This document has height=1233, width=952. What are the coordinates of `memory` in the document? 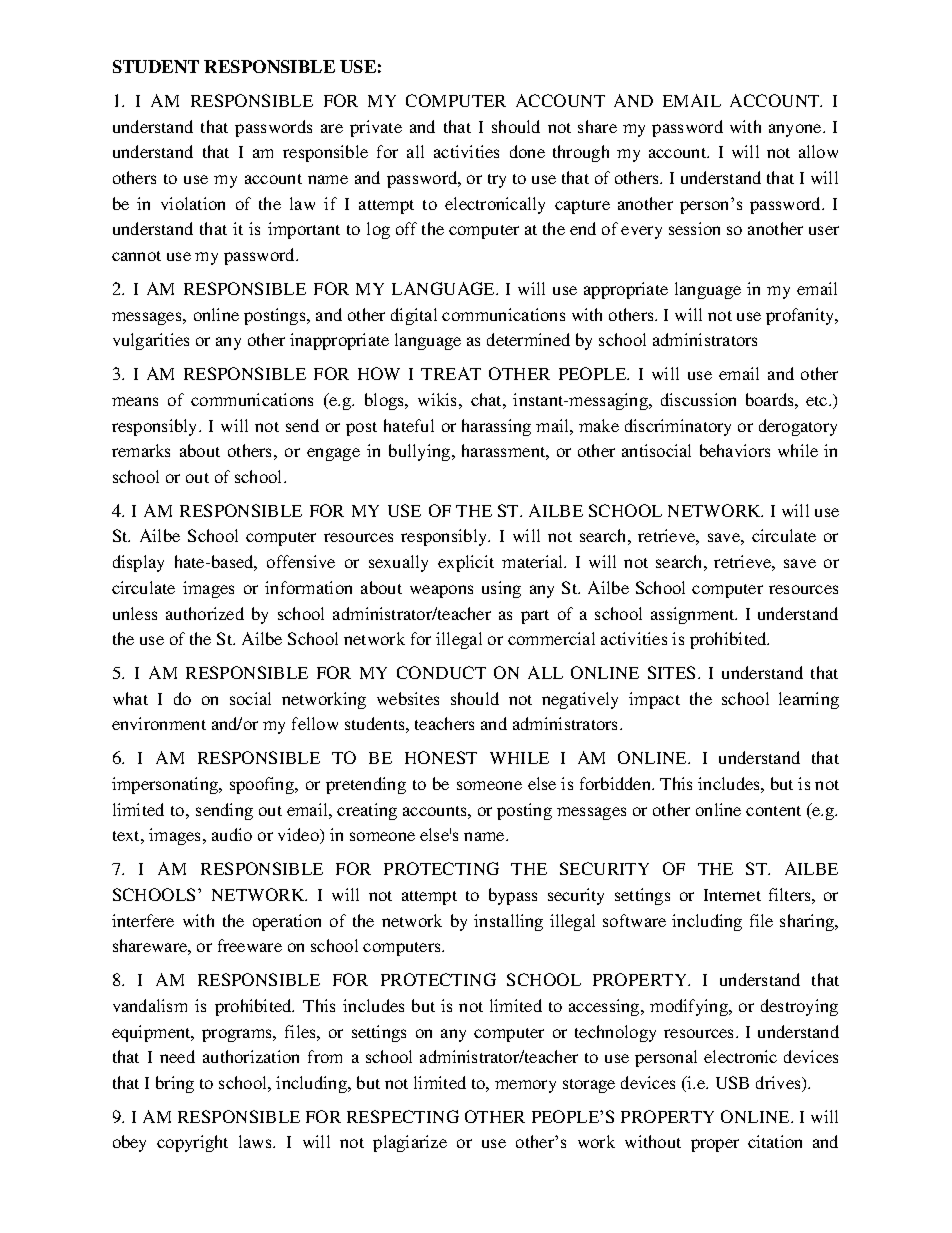 It's located at (525, 1086).
